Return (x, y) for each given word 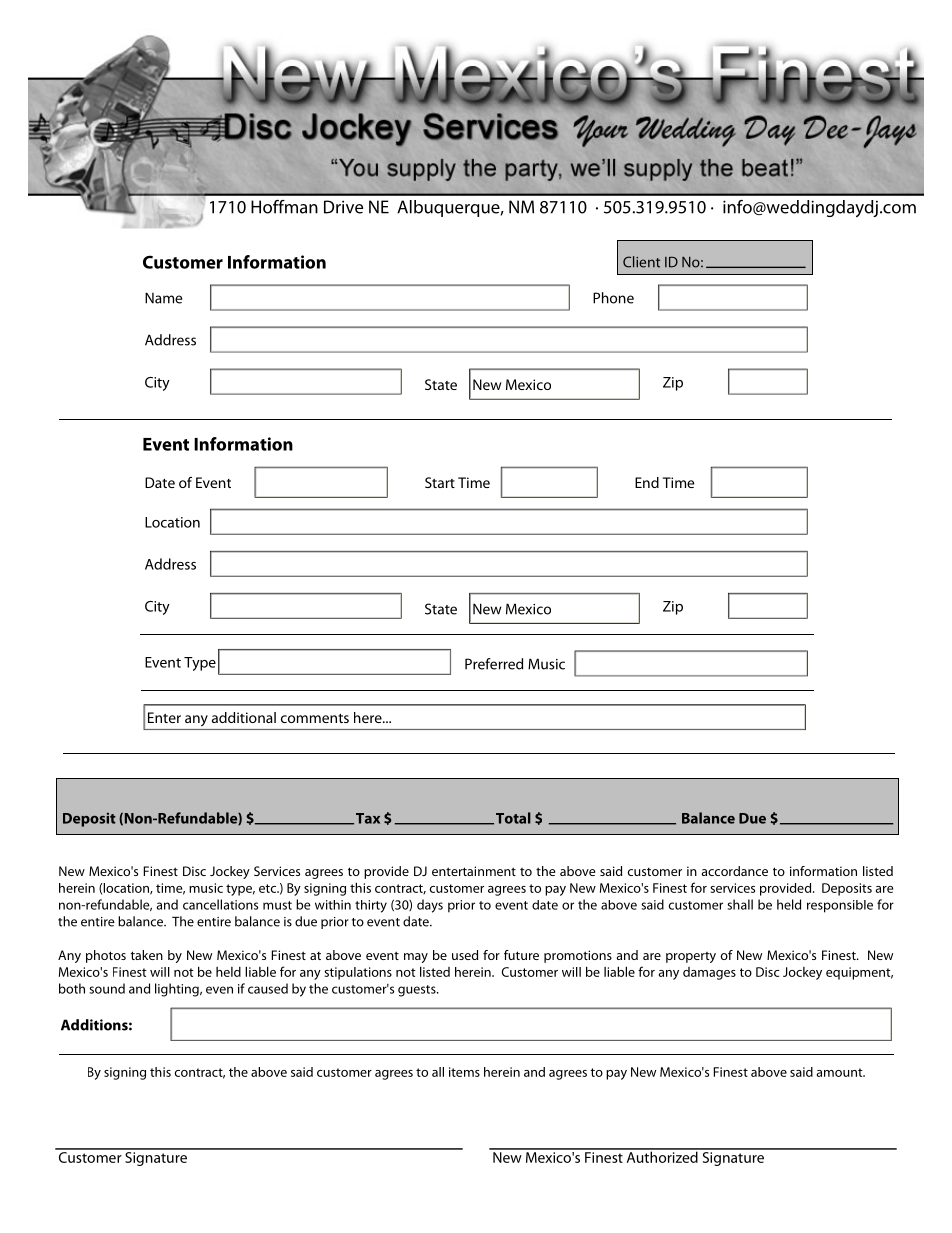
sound (107, 988)
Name (163, 298)
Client (641, 262)
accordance (734, 871)
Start (440, 482)
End (647, 482)
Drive (343, 207)
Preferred (494, 664)
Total (512, 818)
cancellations (220, 904)
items (464, 1072)
